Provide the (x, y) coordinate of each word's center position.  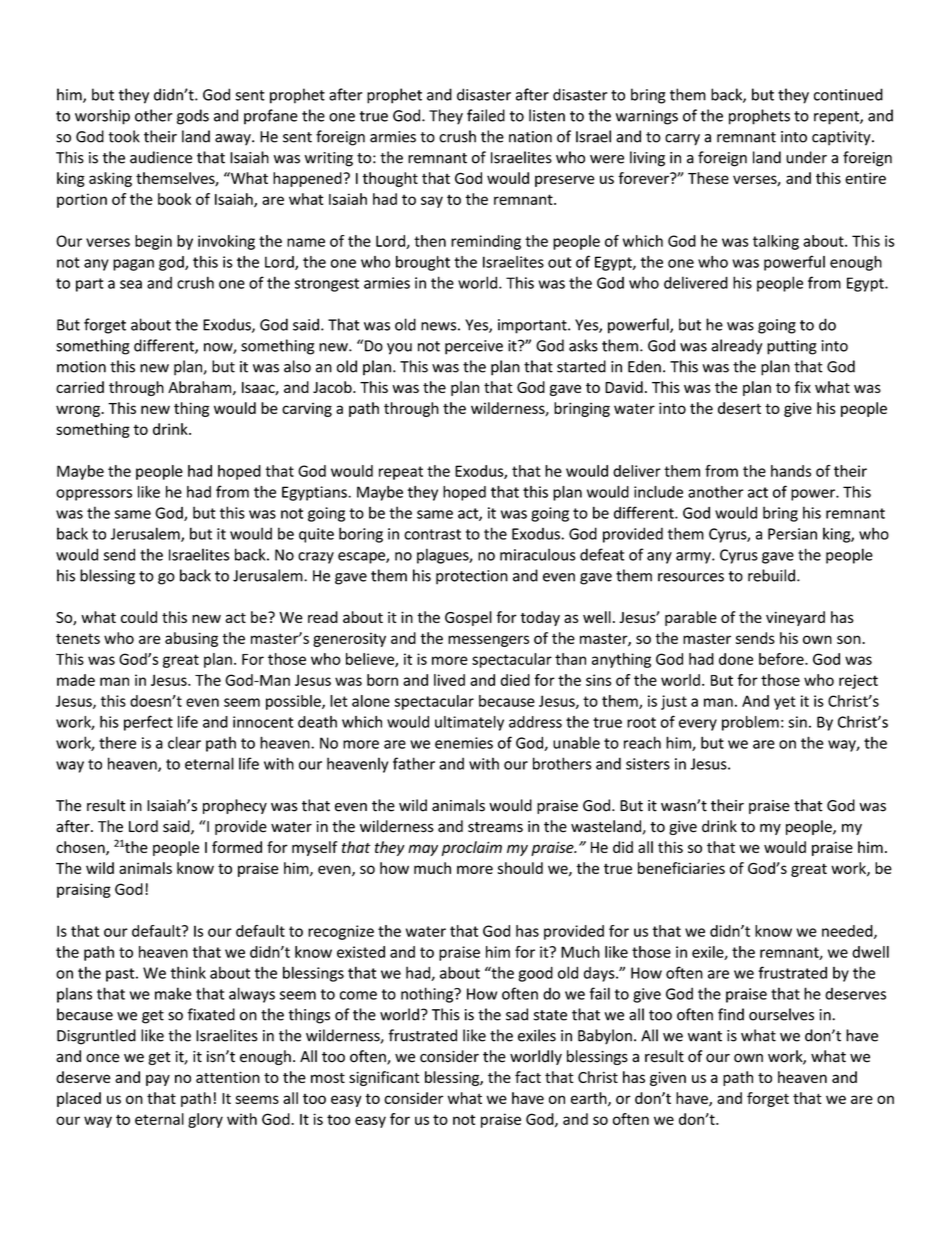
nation (530, 137)
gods (193, 117)
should (520, 868)
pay (158, 1080)
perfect (148, 723)
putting (792, 347)
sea (131, 284)
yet (785, 703)
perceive (474, 347)
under (806, 157)
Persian (792, 534)
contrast (432, 534)
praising (84, 890)
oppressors (94, 495)
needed (848, 932)
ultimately (469, 723)
